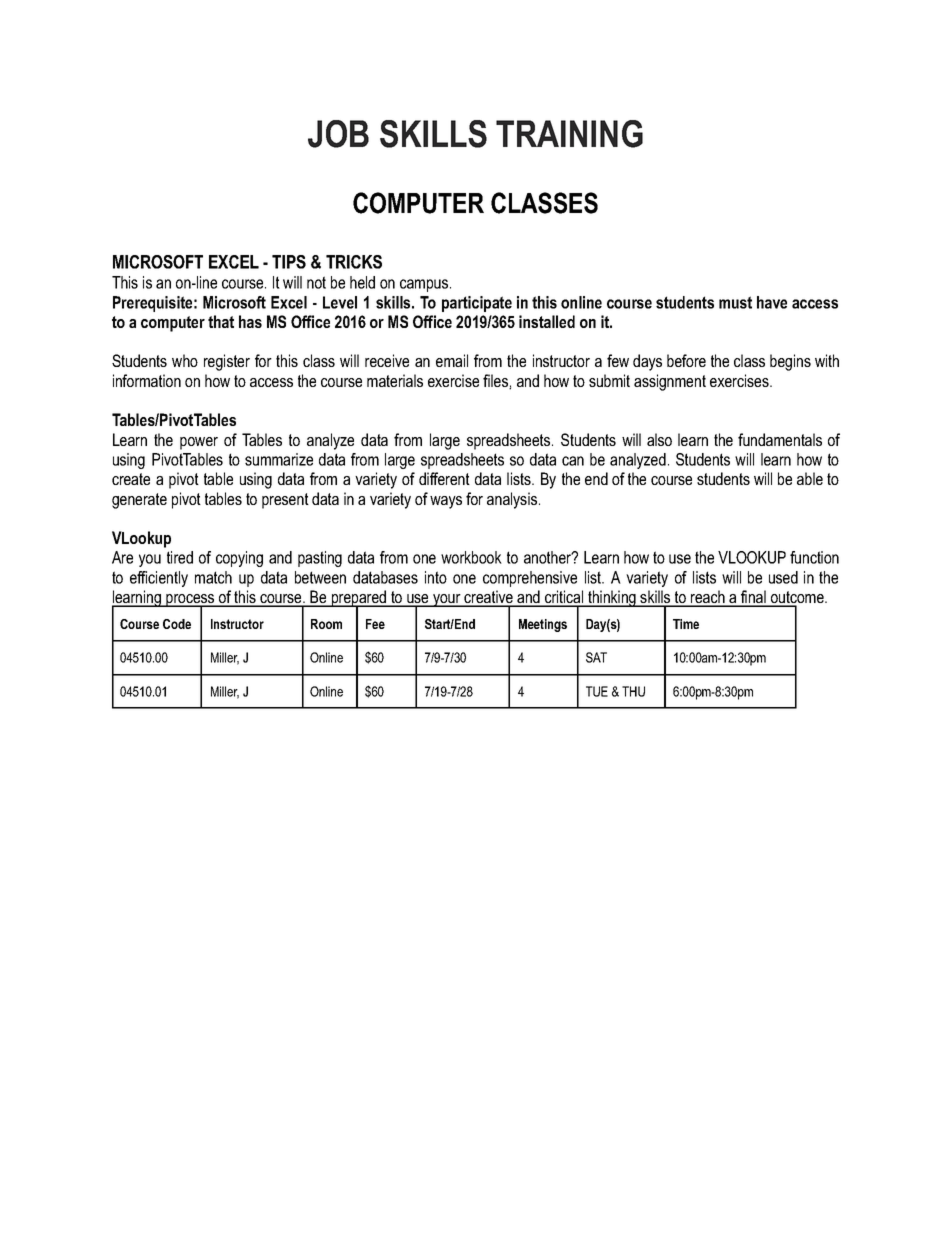  I want to click on must, so click(735, 302).
